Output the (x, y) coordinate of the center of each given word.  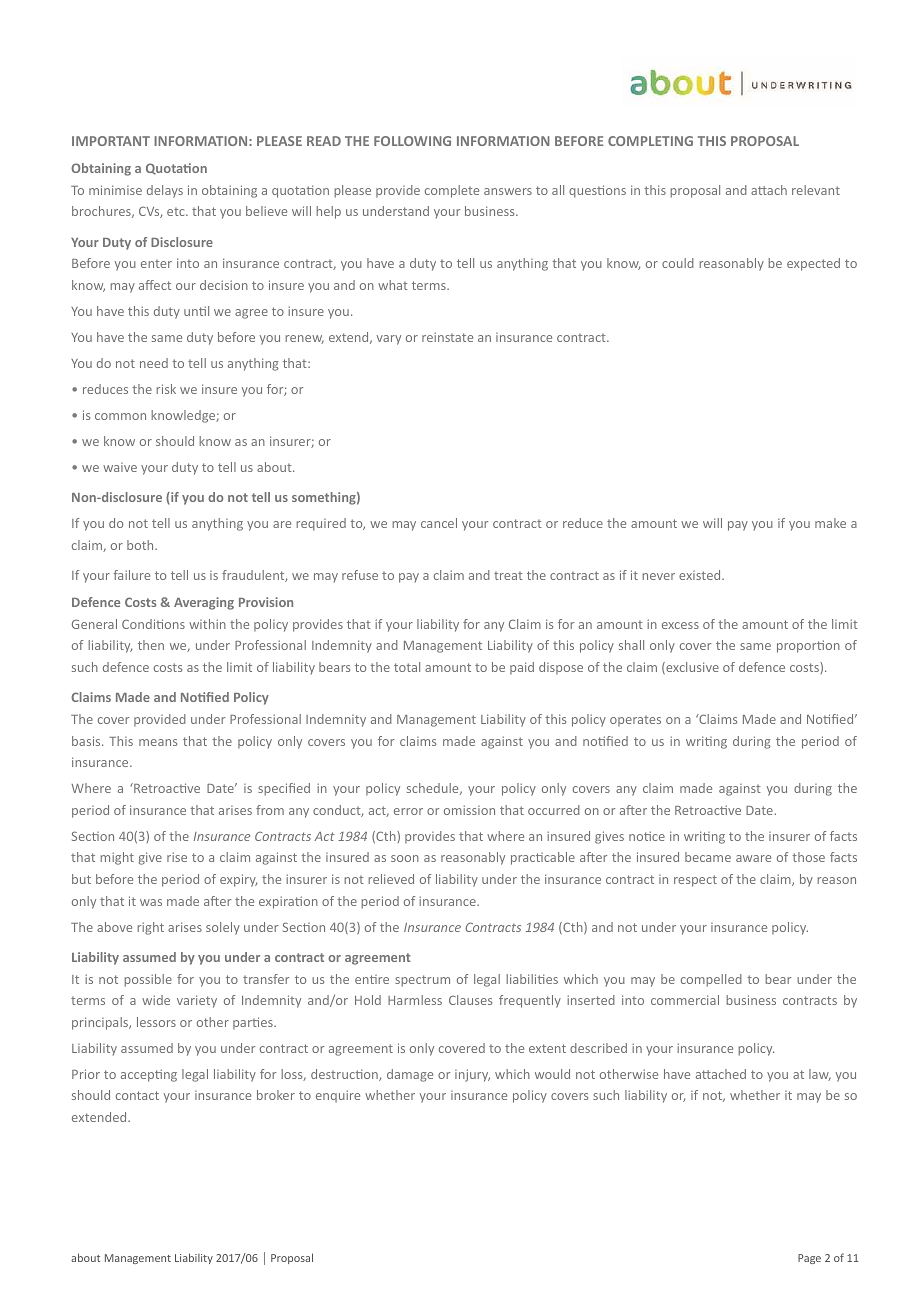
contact (137, 1095)
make (830, 523)
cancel (439, 523)
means (158, 742)
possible (148, 980)
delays (165, 191)
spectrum (422, 981)
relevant (816, 190)
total (407, 667)
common (120, 416)
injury (472, 1075)
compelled (711, 980)
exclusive (691, 668)
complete (452, 191)
